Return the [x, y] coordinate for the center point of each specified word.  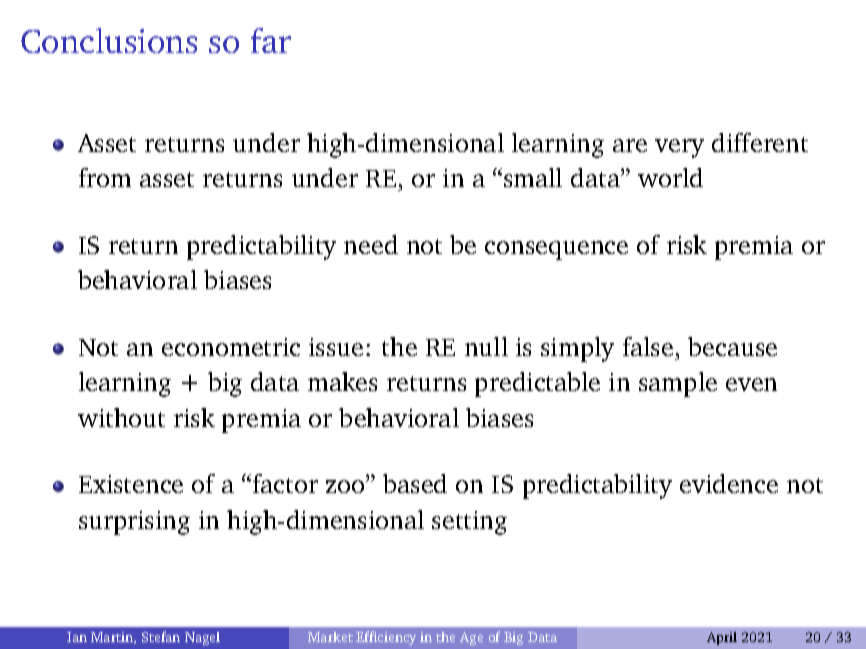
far [271, 40]
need [371, 244]
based [415, 483]
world [670, 177]
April [722, 638]
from [105, 177]
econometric [231, 347]
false [648, 346]
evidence [729, 483]
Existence [131, 484]
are [630, 145]
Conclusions [109, 40]
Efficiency [386, 638]
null [486, 346]
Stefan [161, 636]
